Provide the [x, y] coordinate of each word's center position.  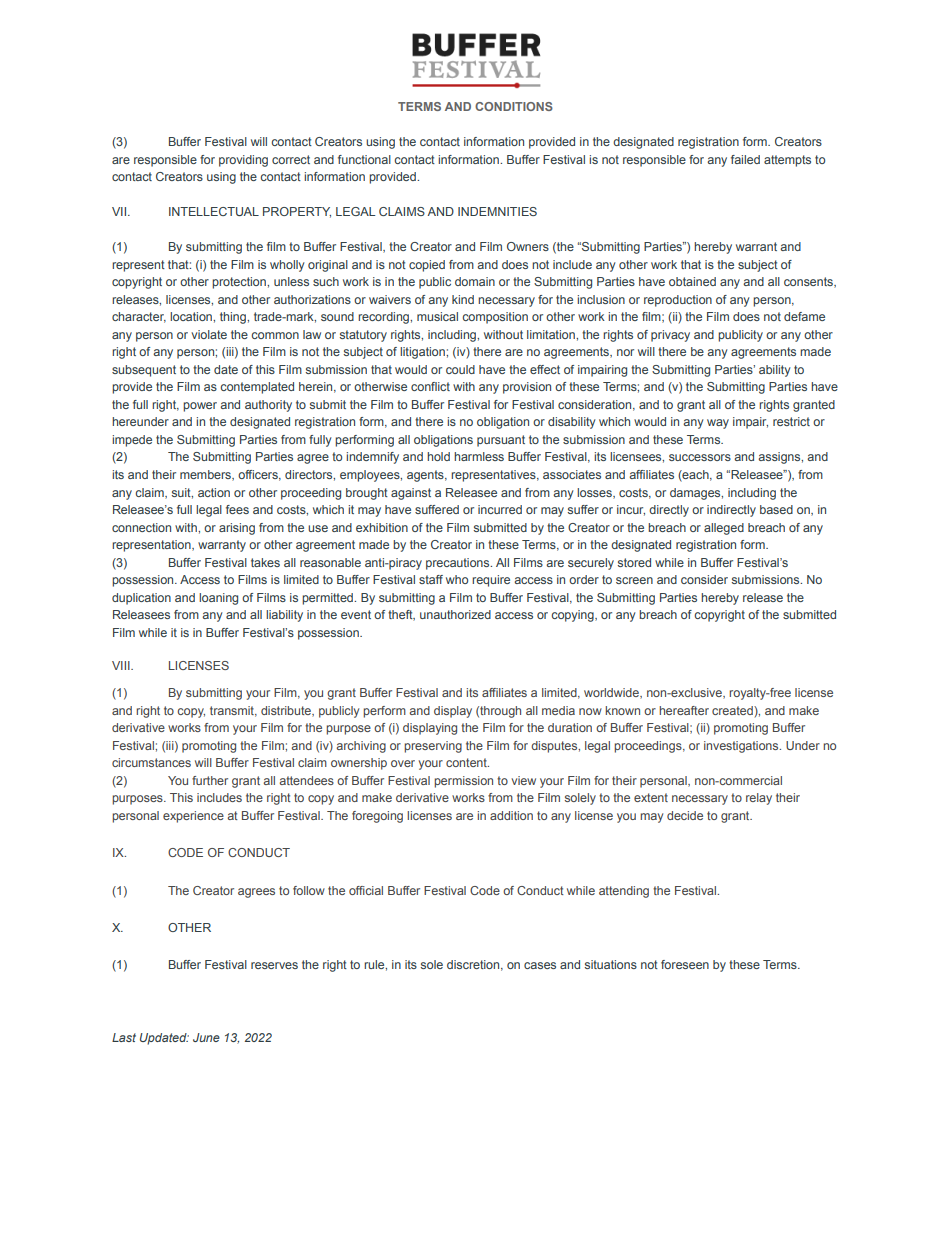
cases [540, 965]
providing [243, 161]
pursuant [501, 441]
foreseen [685, 964]
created [733, 710]
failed [745, 159]
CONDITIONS [514, 106]
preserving [433, 747]
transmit [233, 711]
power [200, 407]
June [206, 1037]
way [718, 424]
